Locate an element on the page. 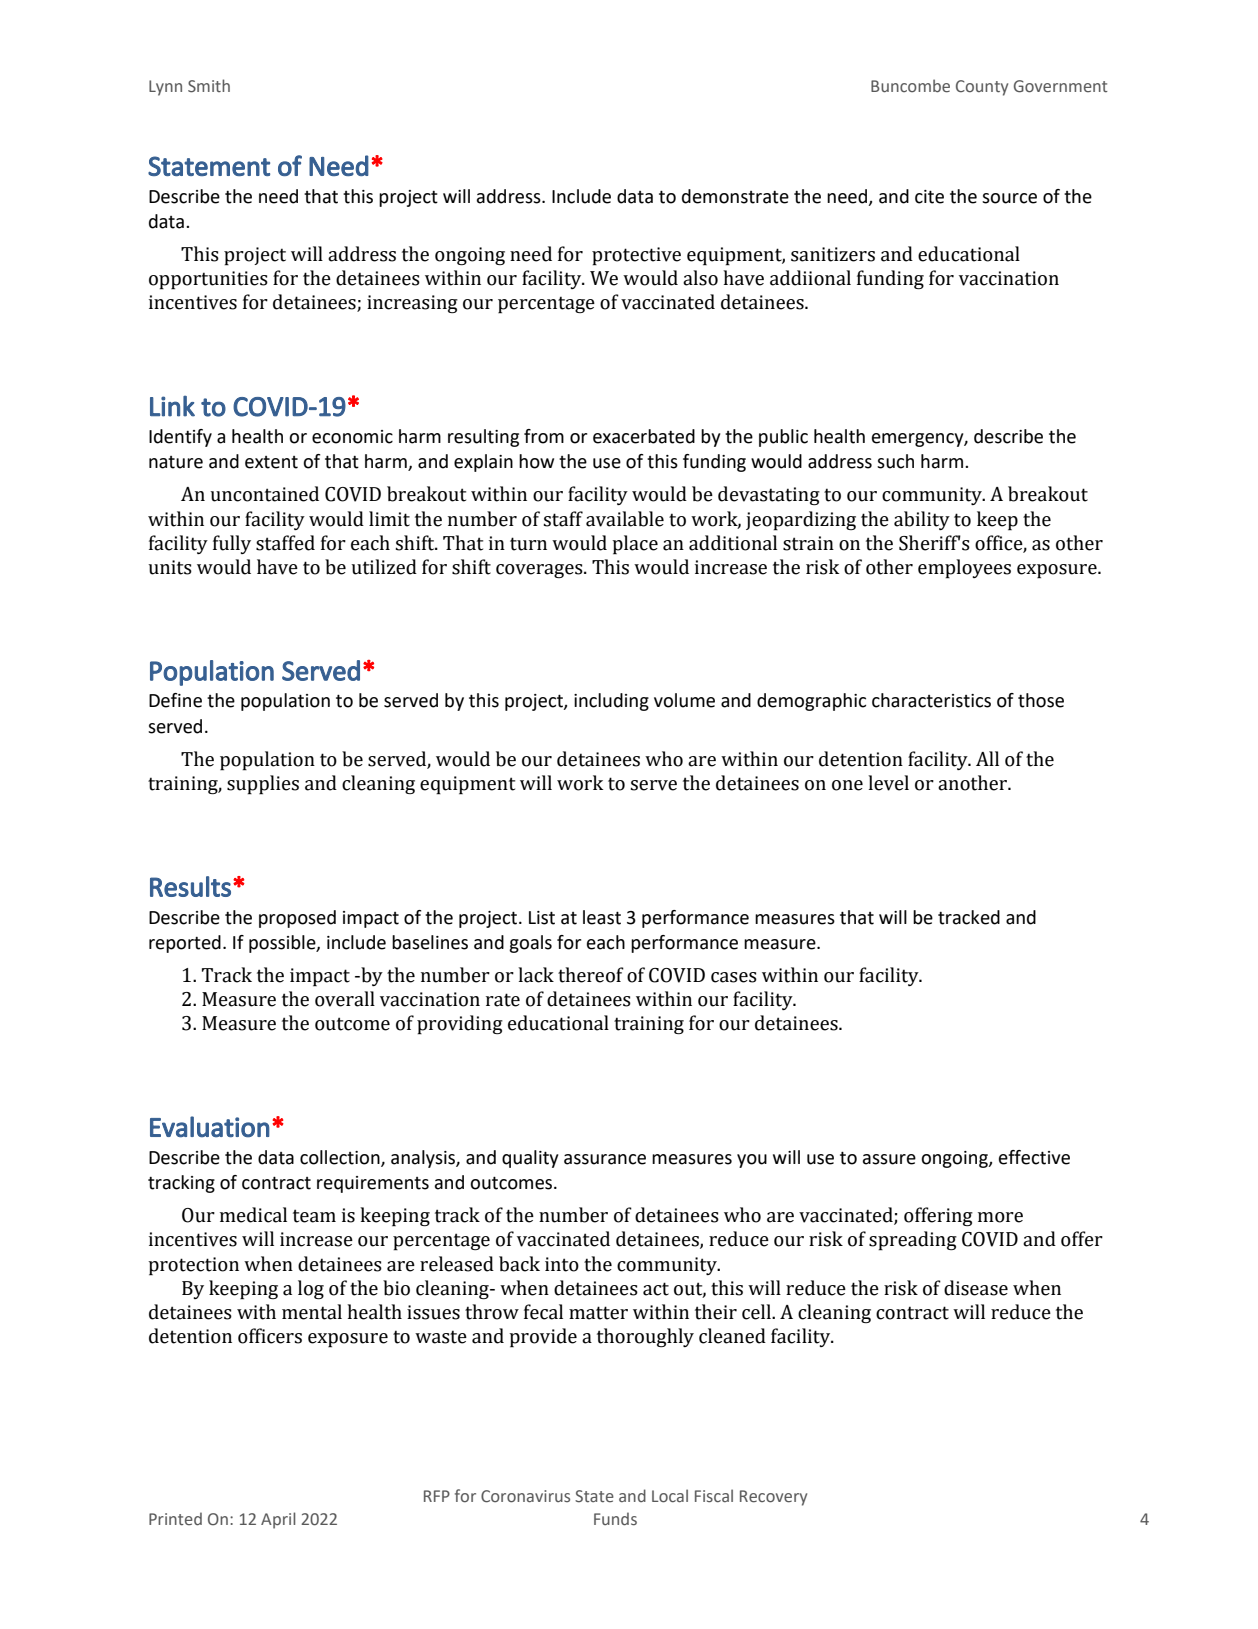 The height and width of the image is (1629, 1258). Recovery is located at coordinates (773, 1498).
